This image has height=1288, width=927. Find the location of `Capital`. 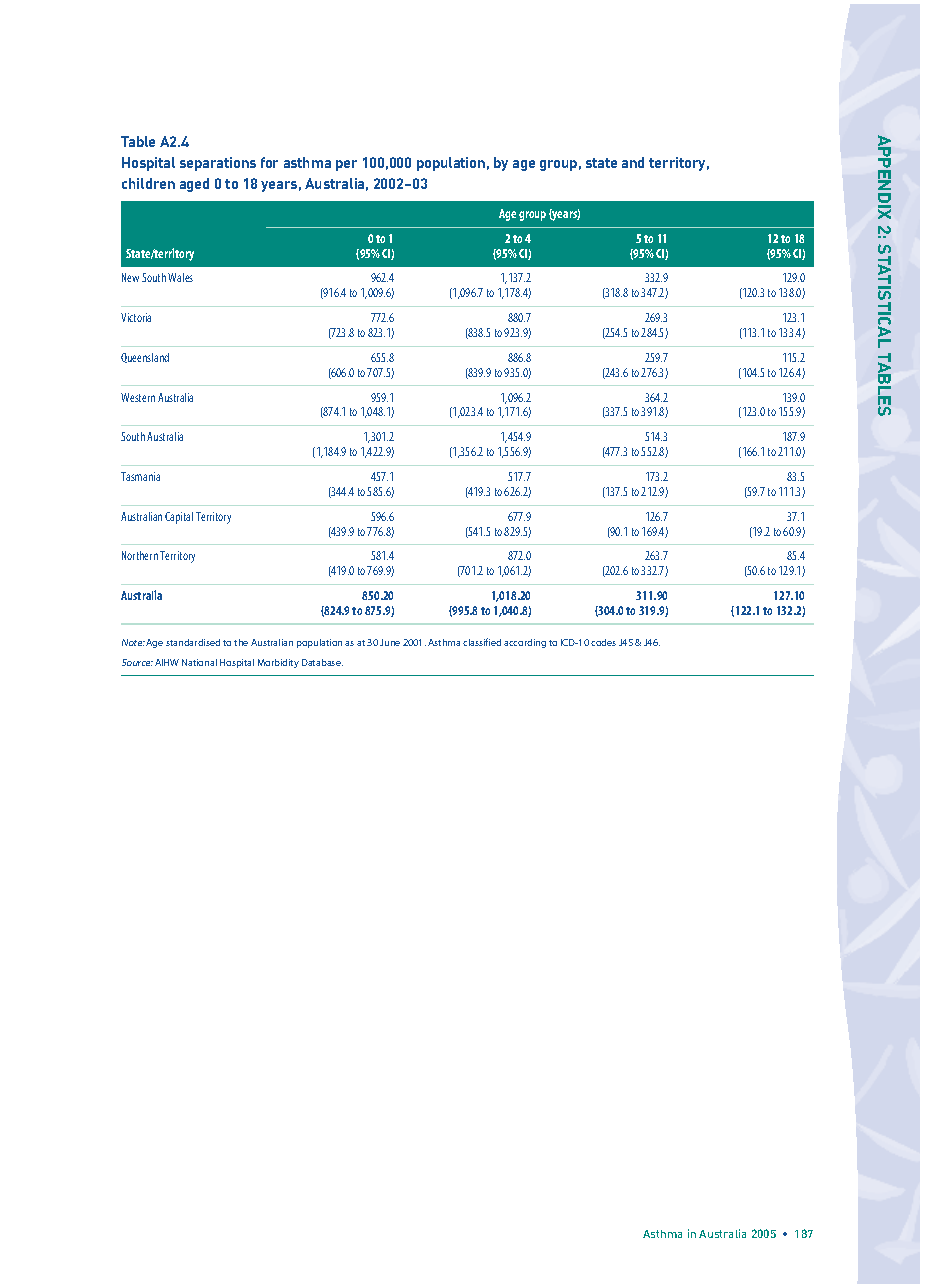

Capital is located at coordinates (179, 518).
